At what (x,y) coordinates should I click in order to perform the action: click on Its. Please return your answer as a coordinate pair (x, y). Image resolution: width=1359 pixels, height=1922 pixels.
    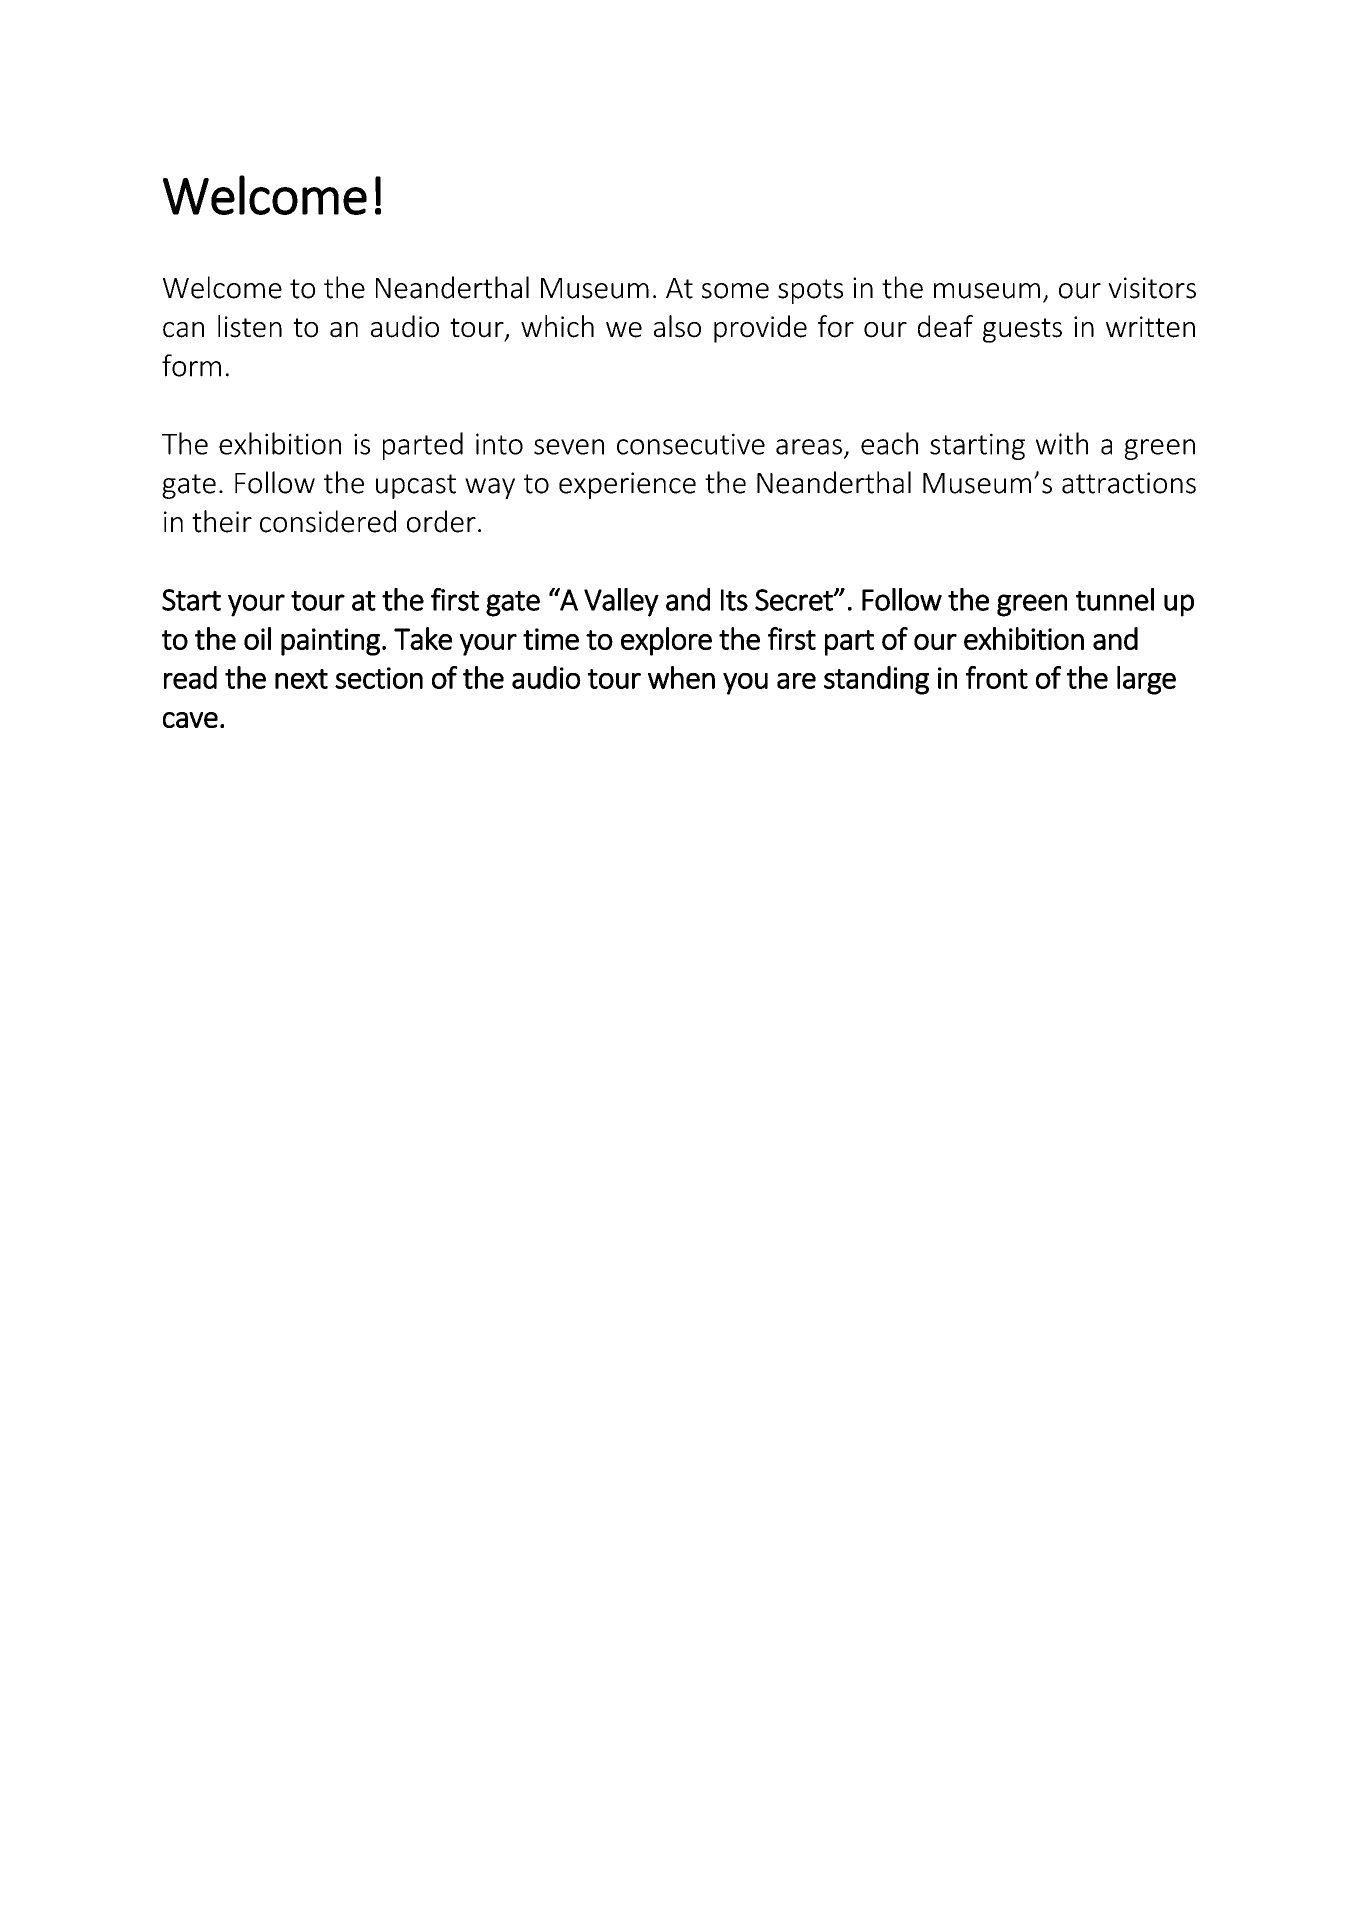
    Looking at the image, I should click on (734, 600).
